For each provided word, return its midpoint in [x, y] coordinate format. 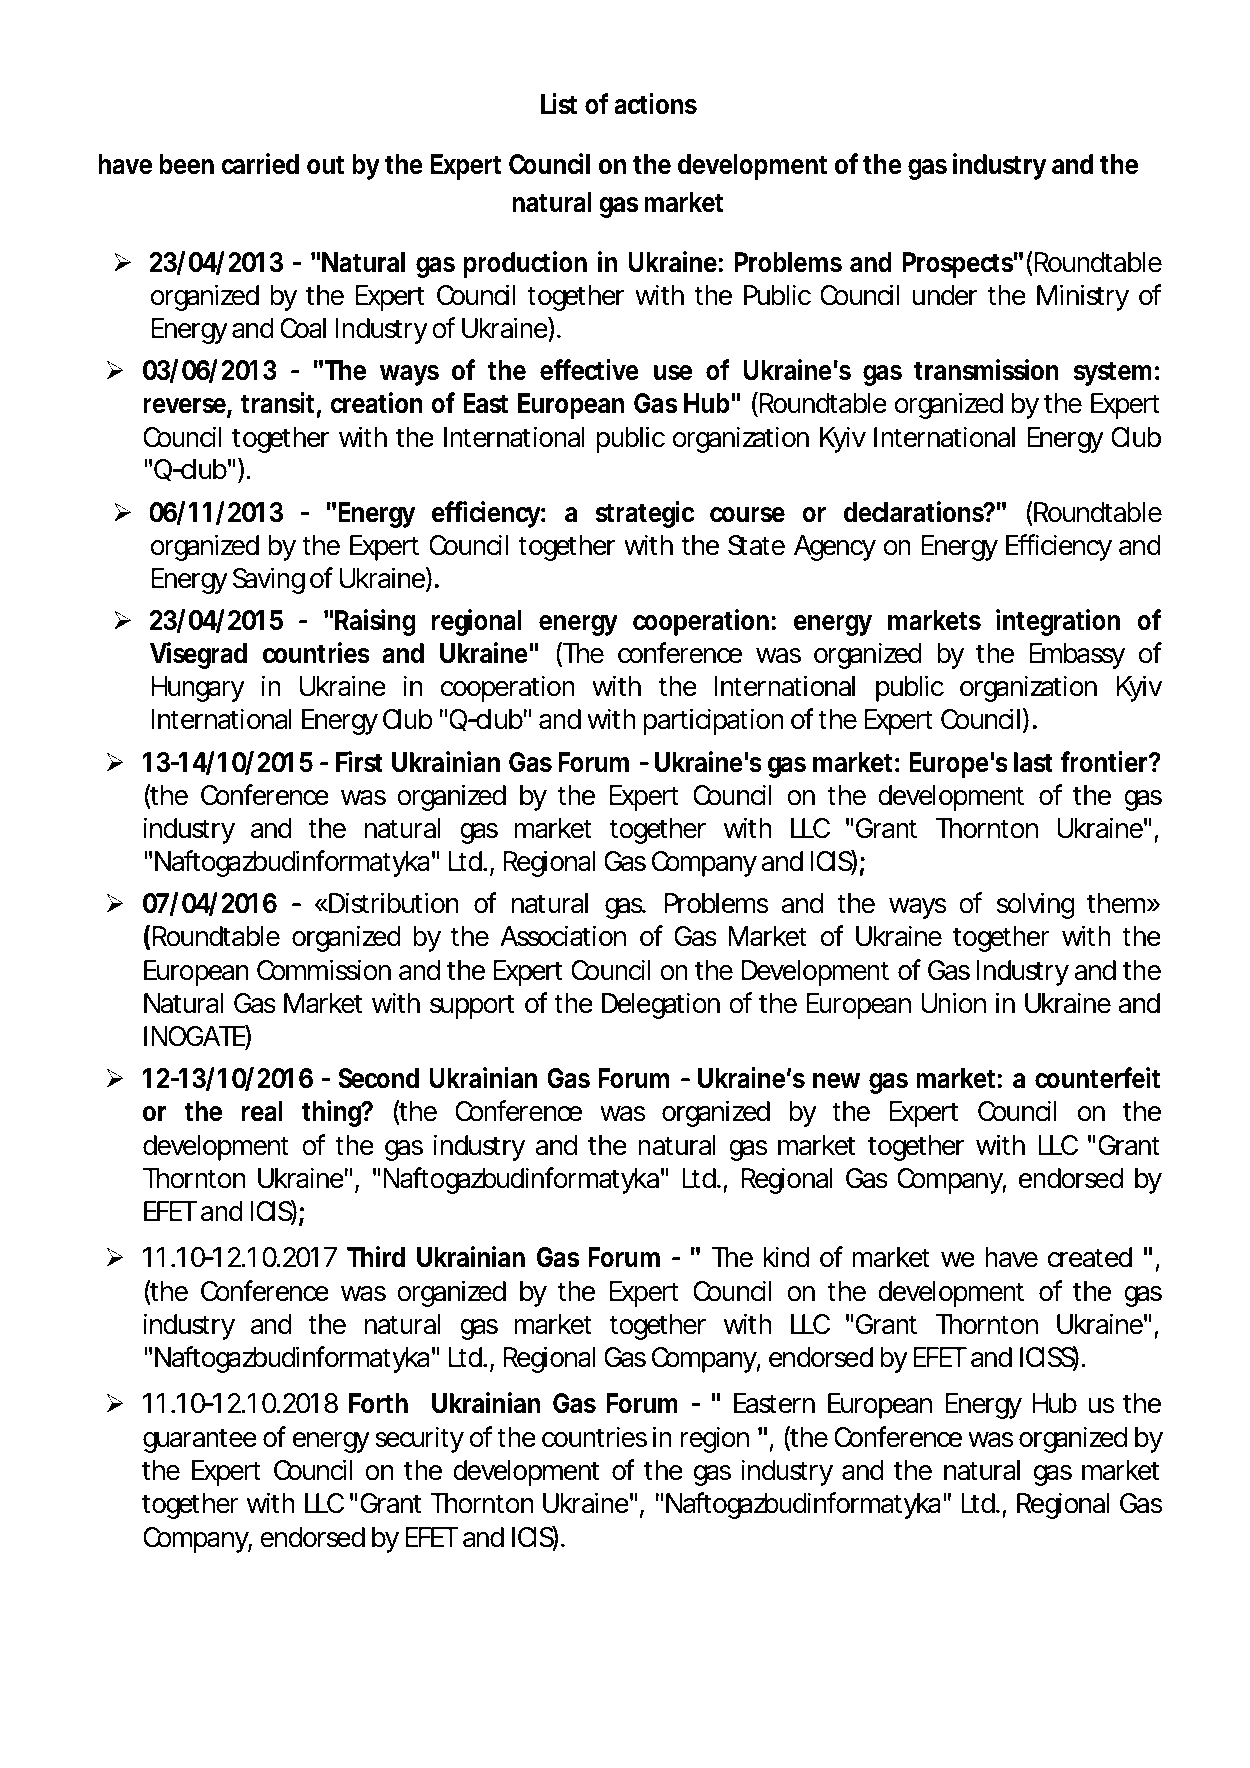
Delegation [661, 1005]
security [419, 1439]
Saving [269, 580]
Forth [378, 1403]
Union [953, 1003]
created [1090, 1257]
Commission [324, 970]
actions [655, 104]
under [945, 295]
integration [1058, 622]
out [325, 165]
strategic [645, 514]
